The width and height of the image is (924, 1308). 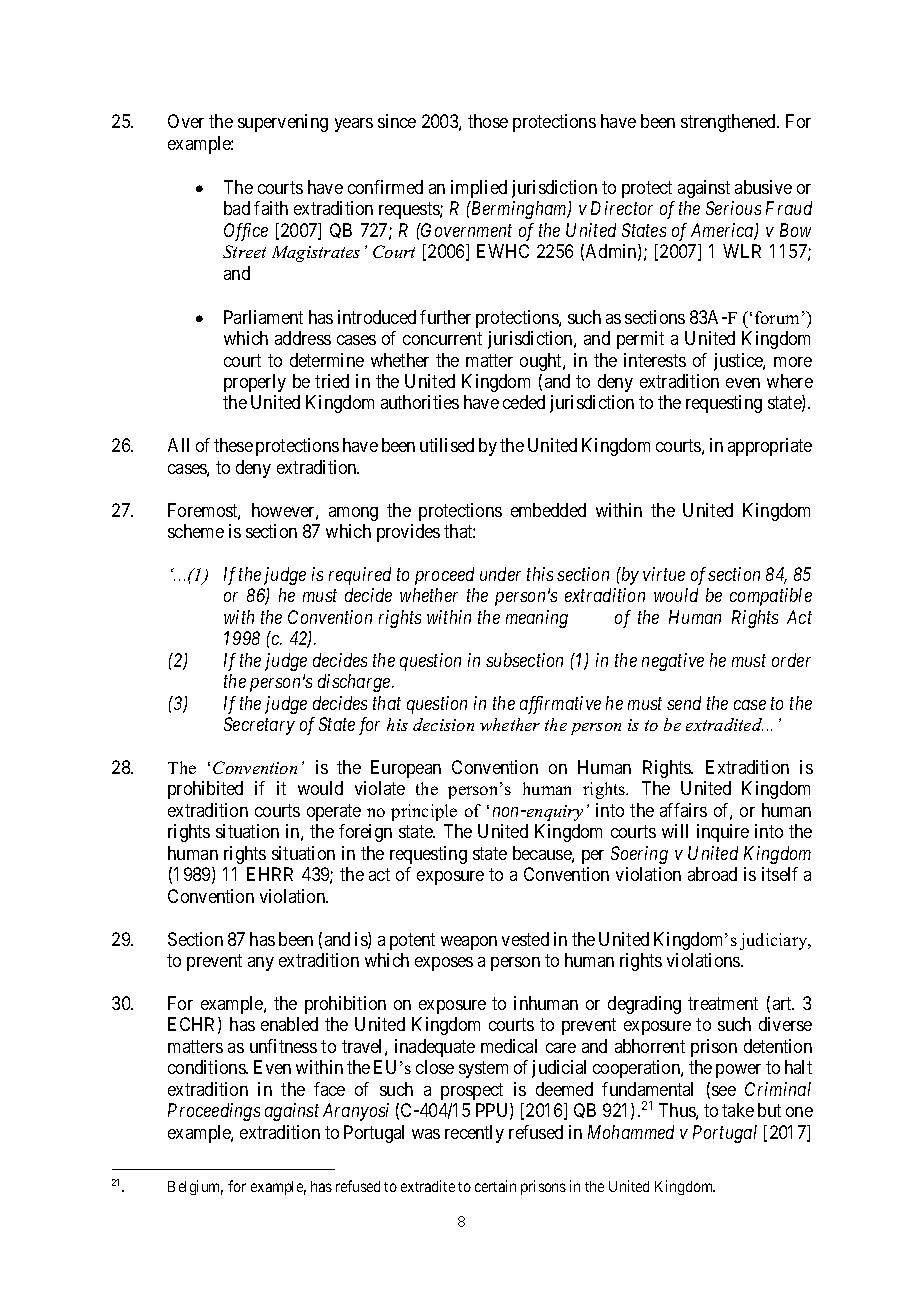 What do you see at coordinates (738, 1110) in the image?
I see `take` at bounding box center [738, 1110].
